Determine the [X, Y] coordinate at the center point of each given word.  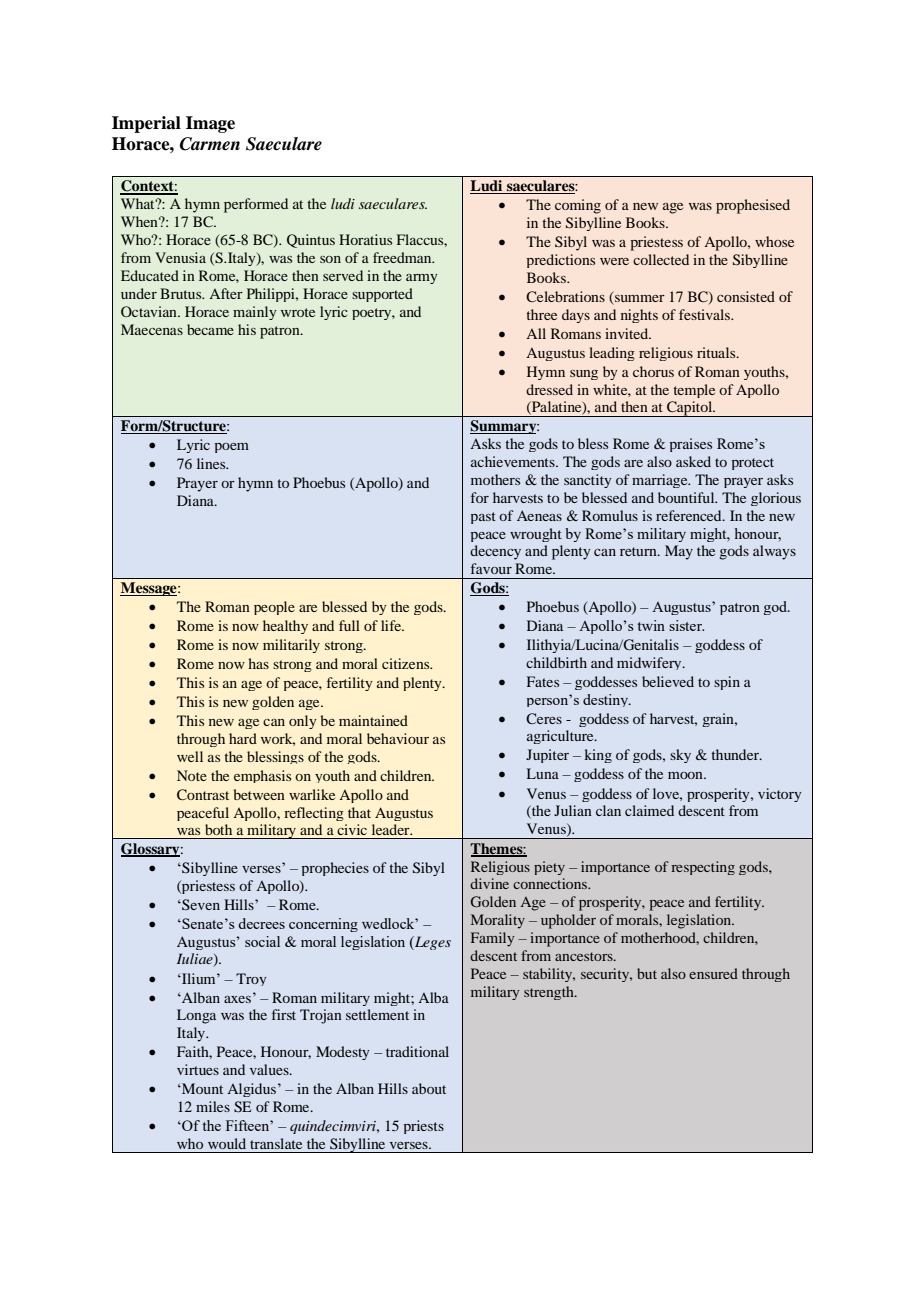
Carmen [210, 144]
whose [774, 241]
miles [213, 1106]
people [274, 608]
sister [686, 625]
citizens [407, 663]
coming [578, 206]
